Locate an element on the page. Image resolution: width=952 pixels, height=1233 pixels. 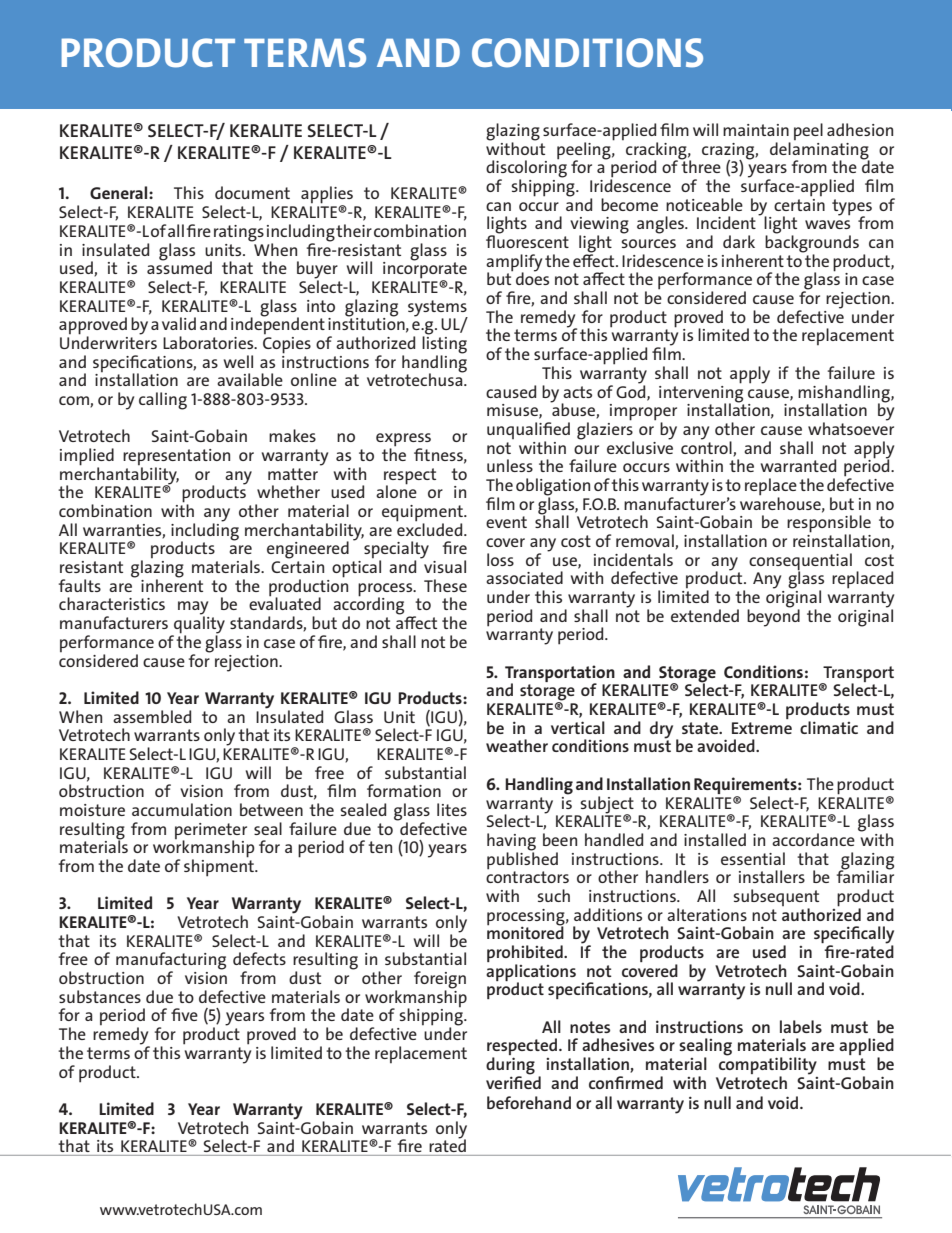
Extreme is located at coordinates (762, 728).
